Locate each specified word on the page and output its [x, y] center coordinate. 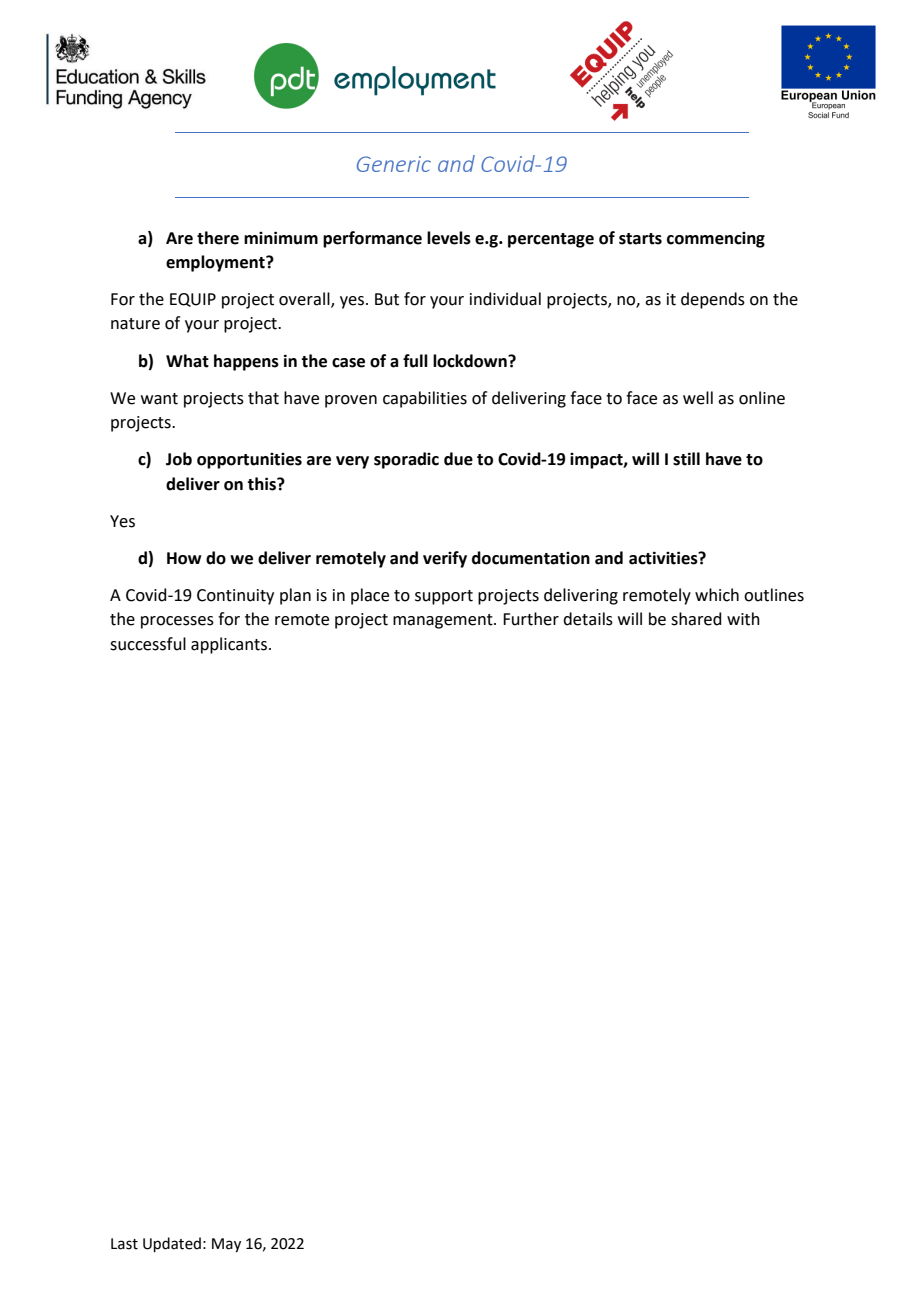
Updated [172, 1244]
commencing [716, 240]
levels [449, 238]
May [226, 1245]
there [218, 238]
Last [124, 1244]
